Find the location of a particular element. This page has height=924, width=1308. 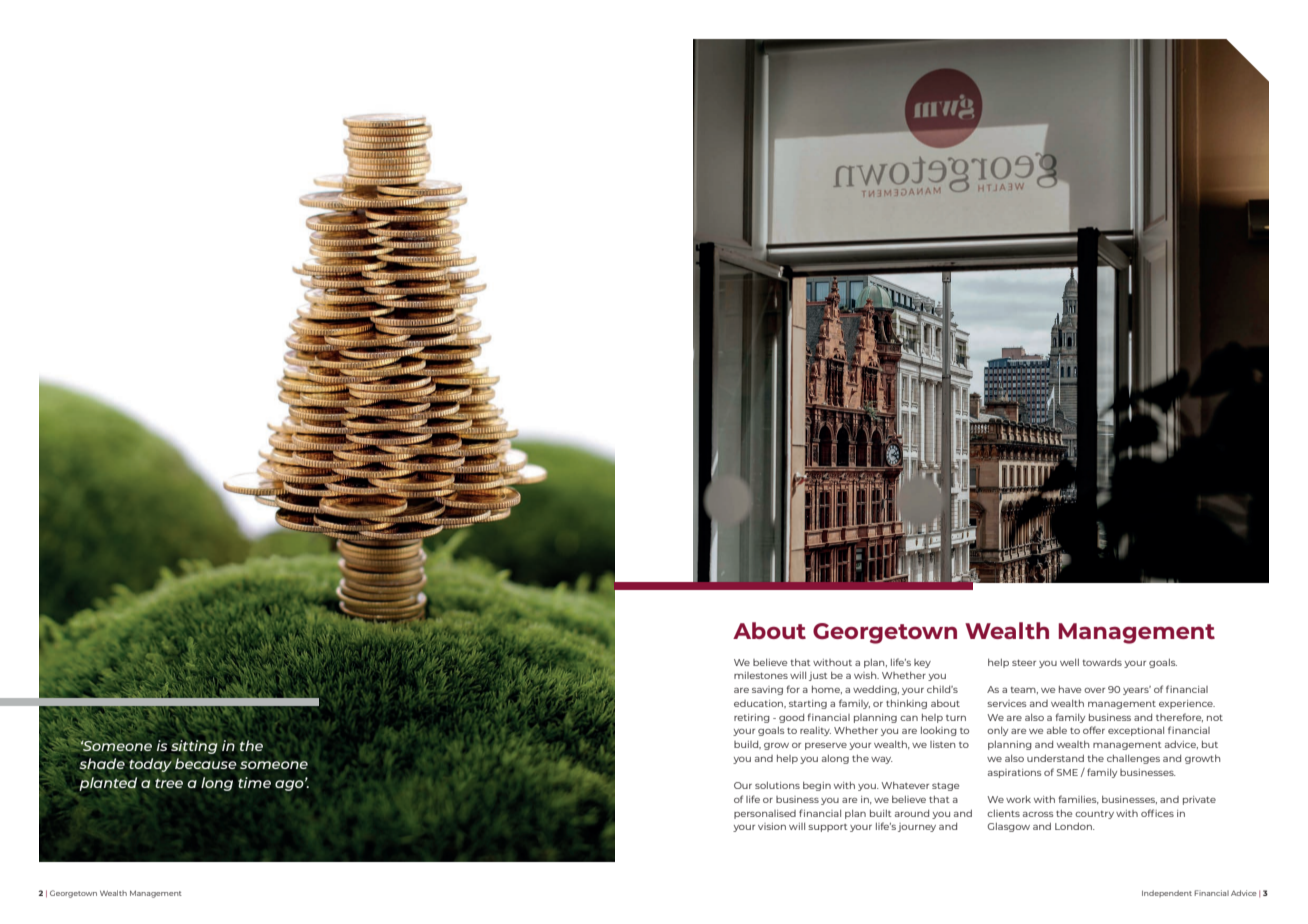

time is located at coordinates (254, 782).
